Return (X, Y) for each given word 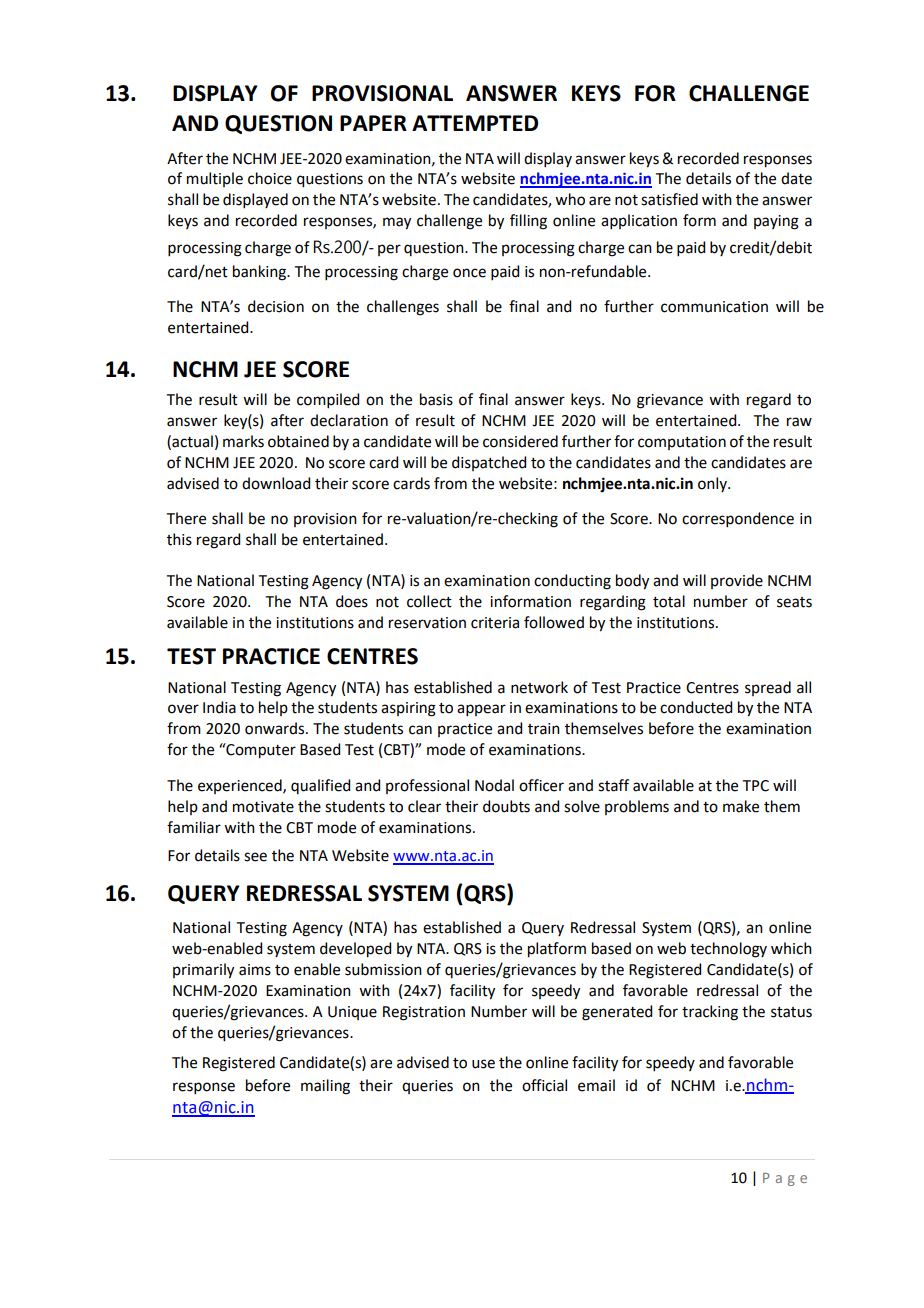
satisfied (669, 199)
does (352, 601)
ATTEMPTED (475, 123)
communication (714, 307)
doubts (506, 806)
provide (737, 581)
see (255, 857)
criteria (495, 623)
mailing (325, 1087)
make (741, 806)
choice (270, 178)
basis (436, 399)
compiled (328, 400)
